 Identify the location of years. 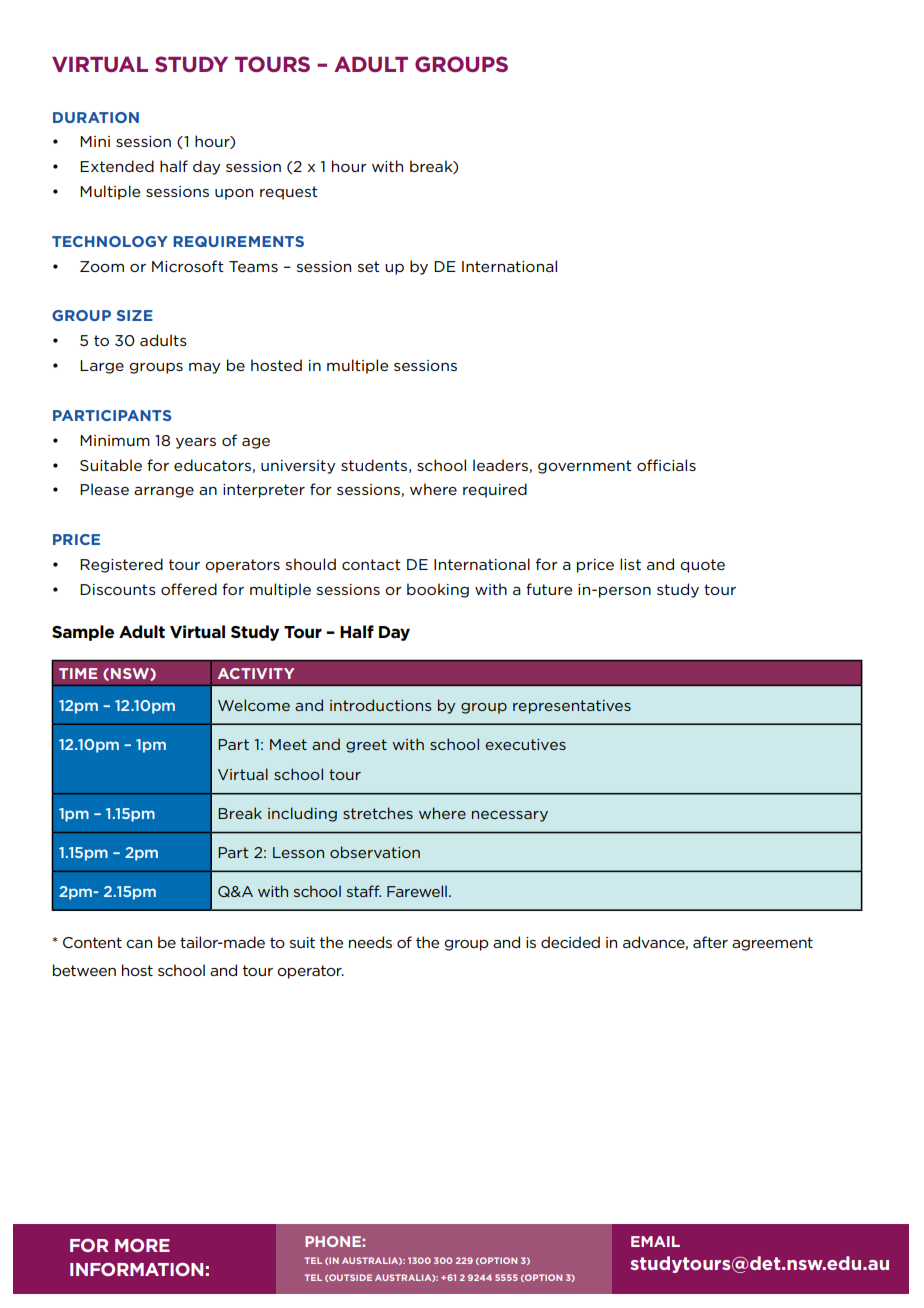
(196, 443).
